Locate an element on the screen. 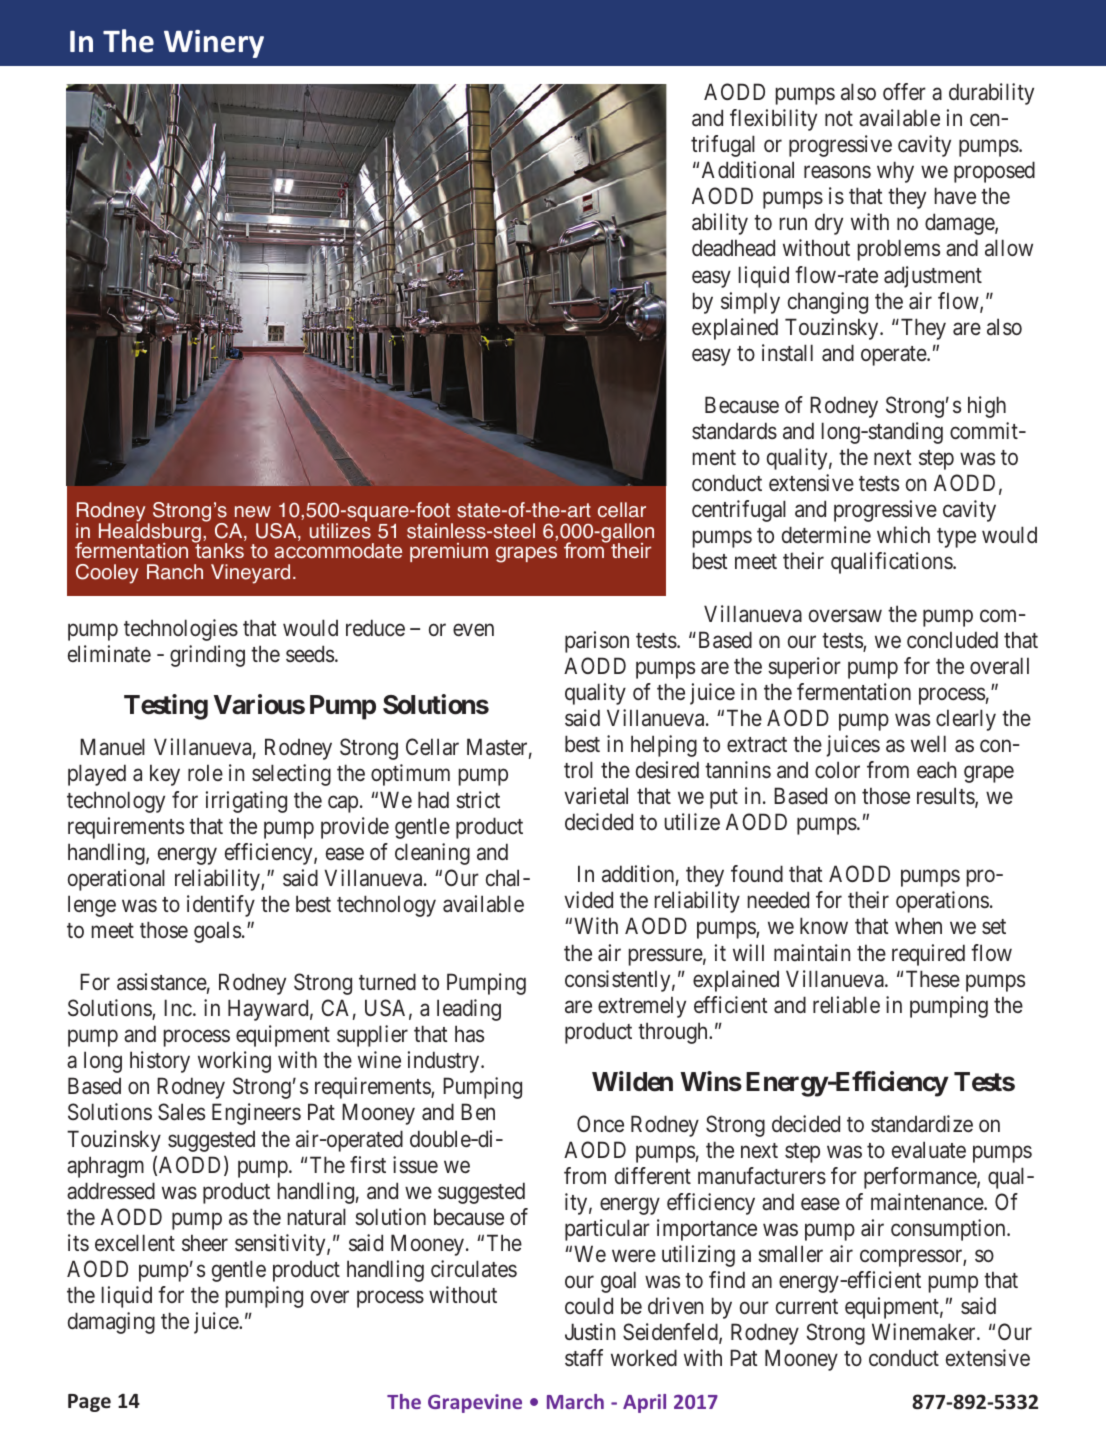 Image resolution: width=1106 pixels, height=1441 pixels. damaging is located at coordinates (111, 1323).
